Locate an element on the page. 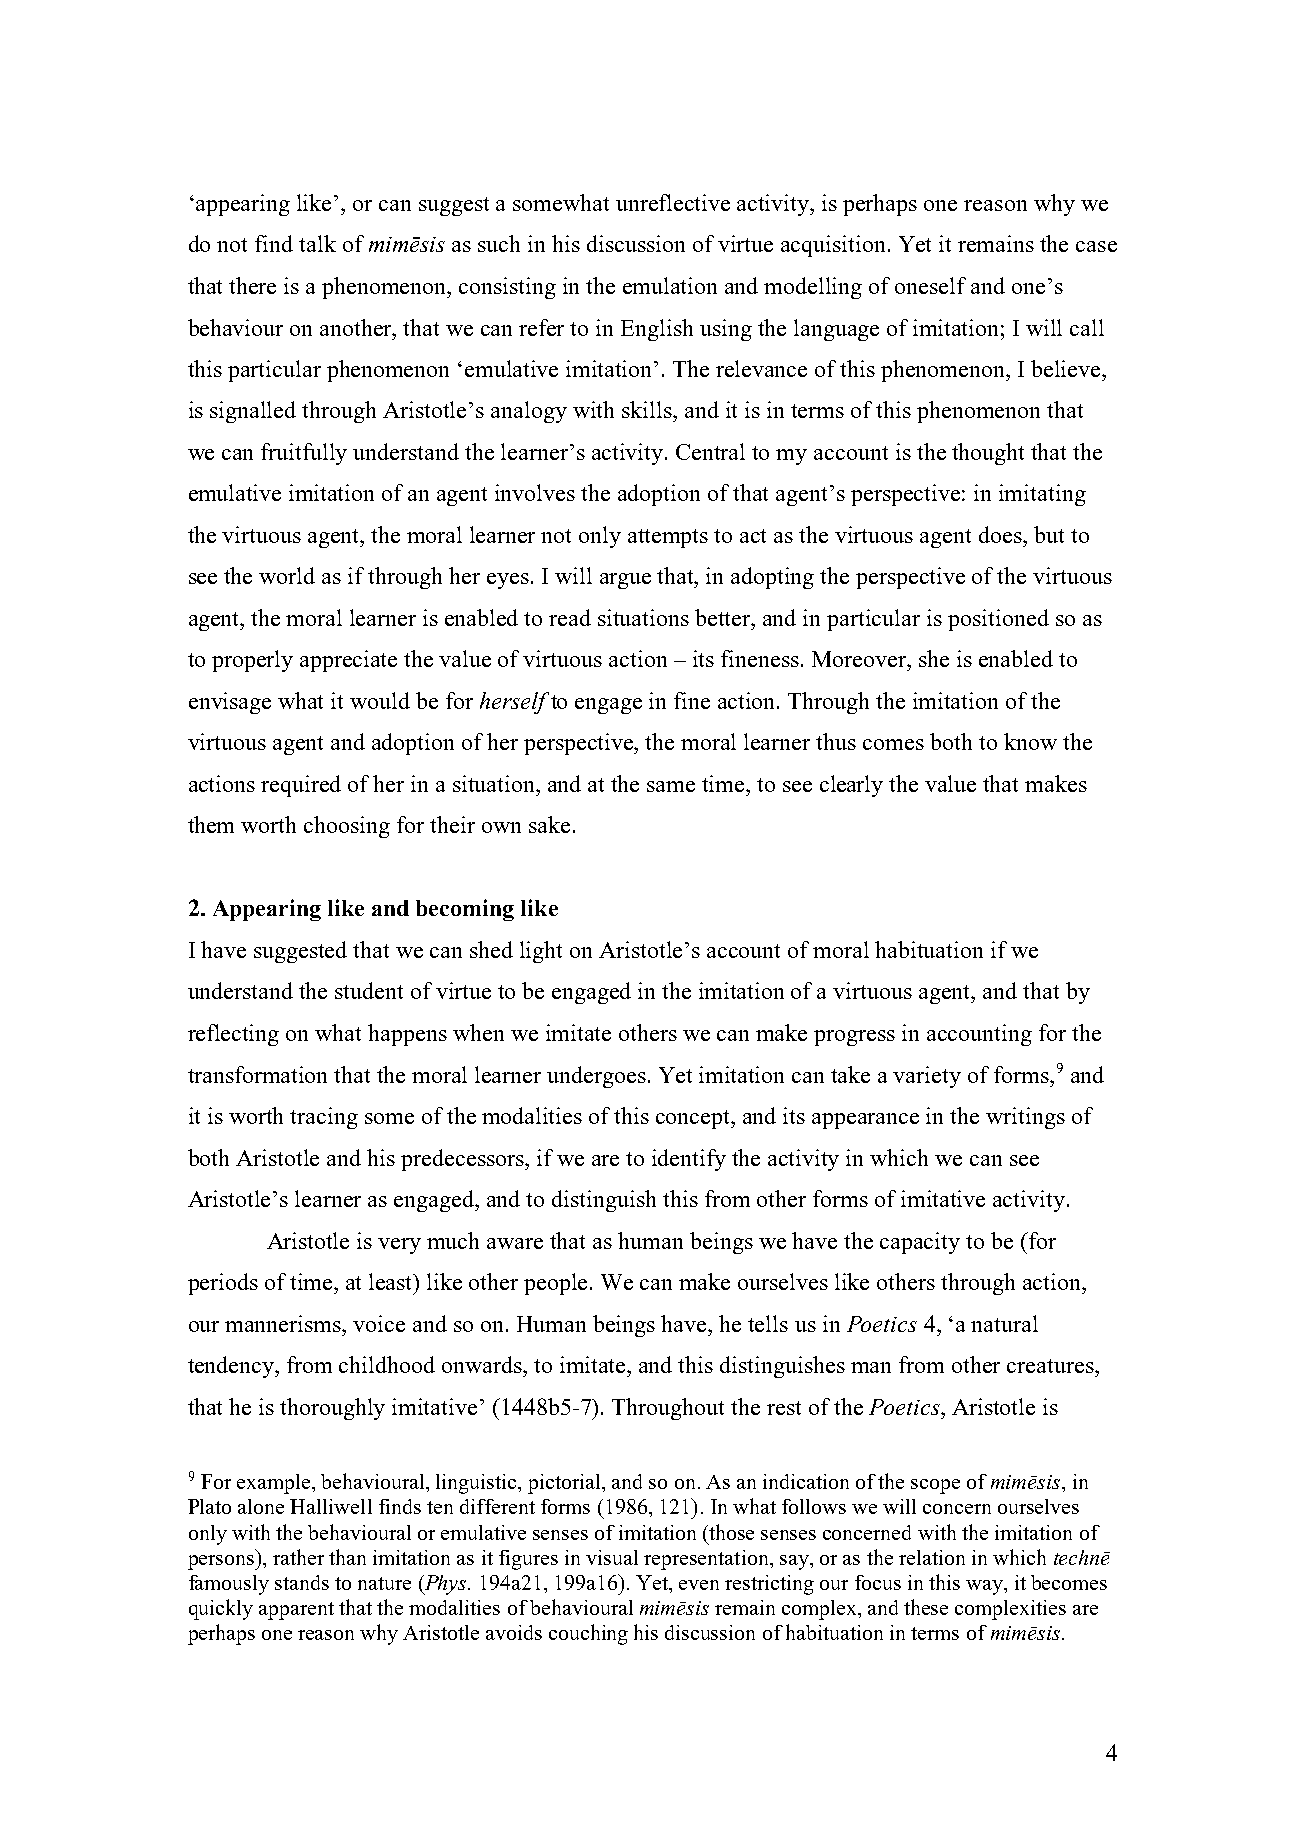 Image resolution: width=1302 pixels, height=1842 pixels. variety is located at coordinates (927, 1077).
